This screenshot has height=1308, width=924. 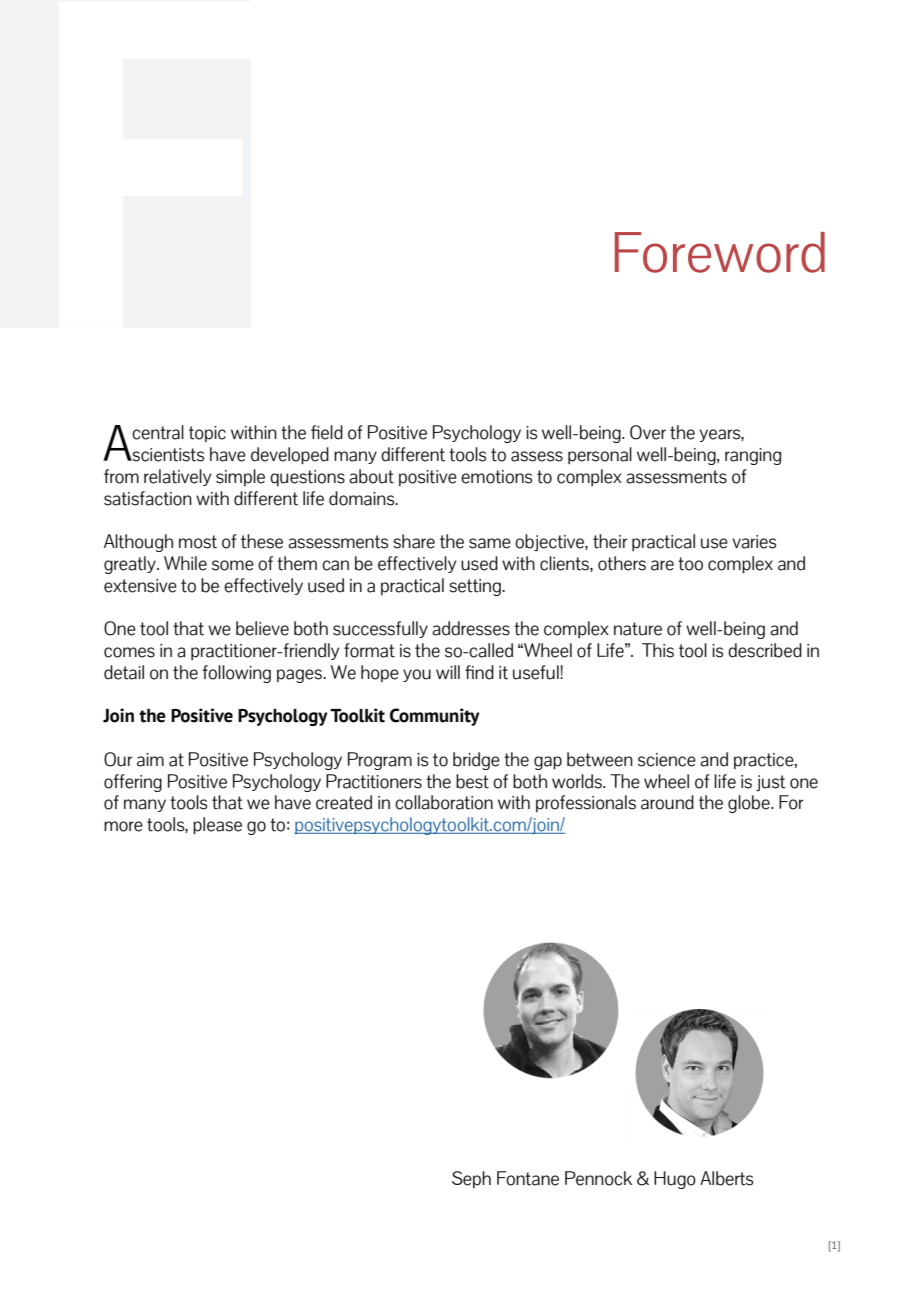 What do you see at coordinates (675, 1180) in the screenshot?
I see `Hugo` at bounding box center [675, 1180].
